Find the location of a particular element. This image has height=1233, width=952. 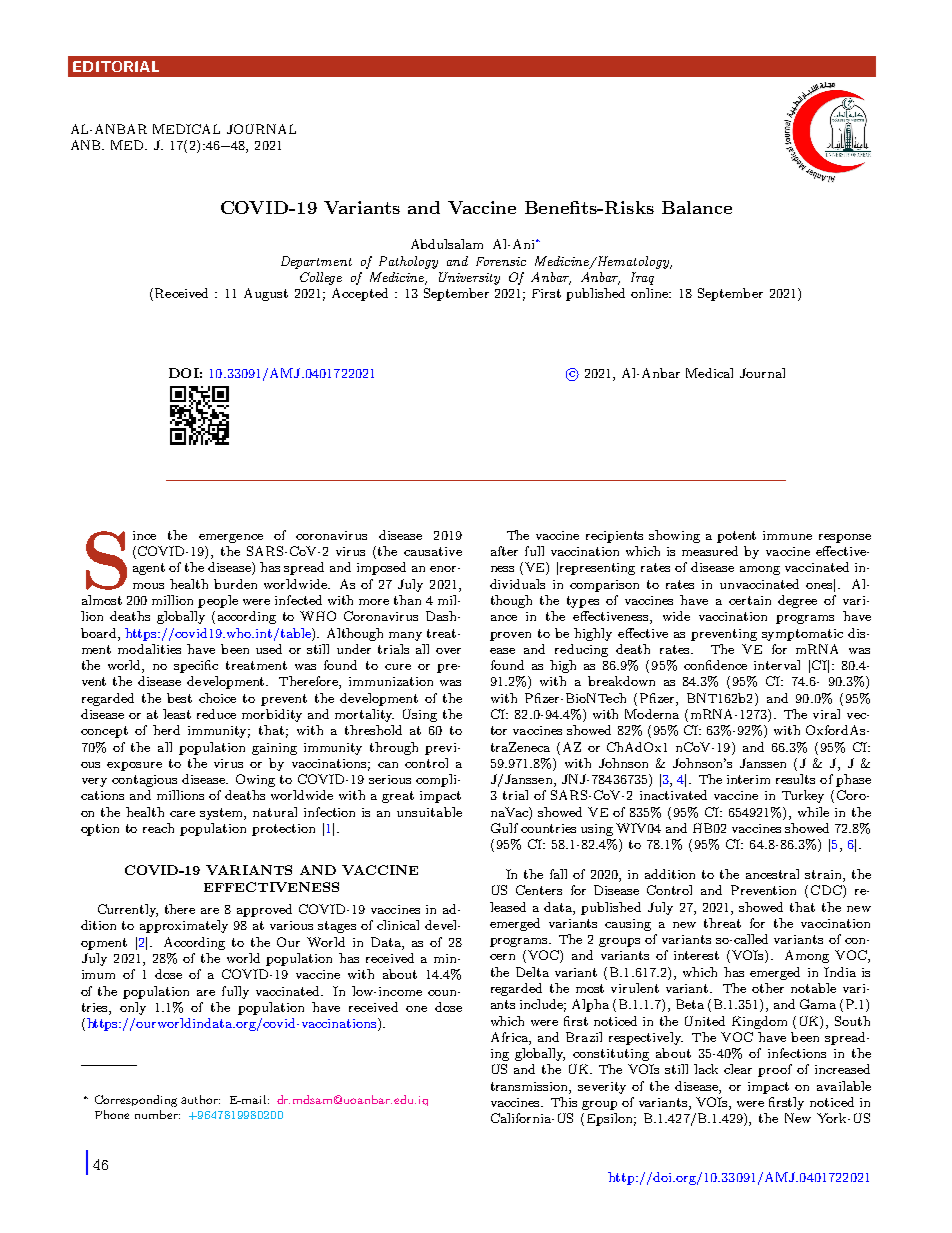

Iraq is located at coordinates (642, 278).
